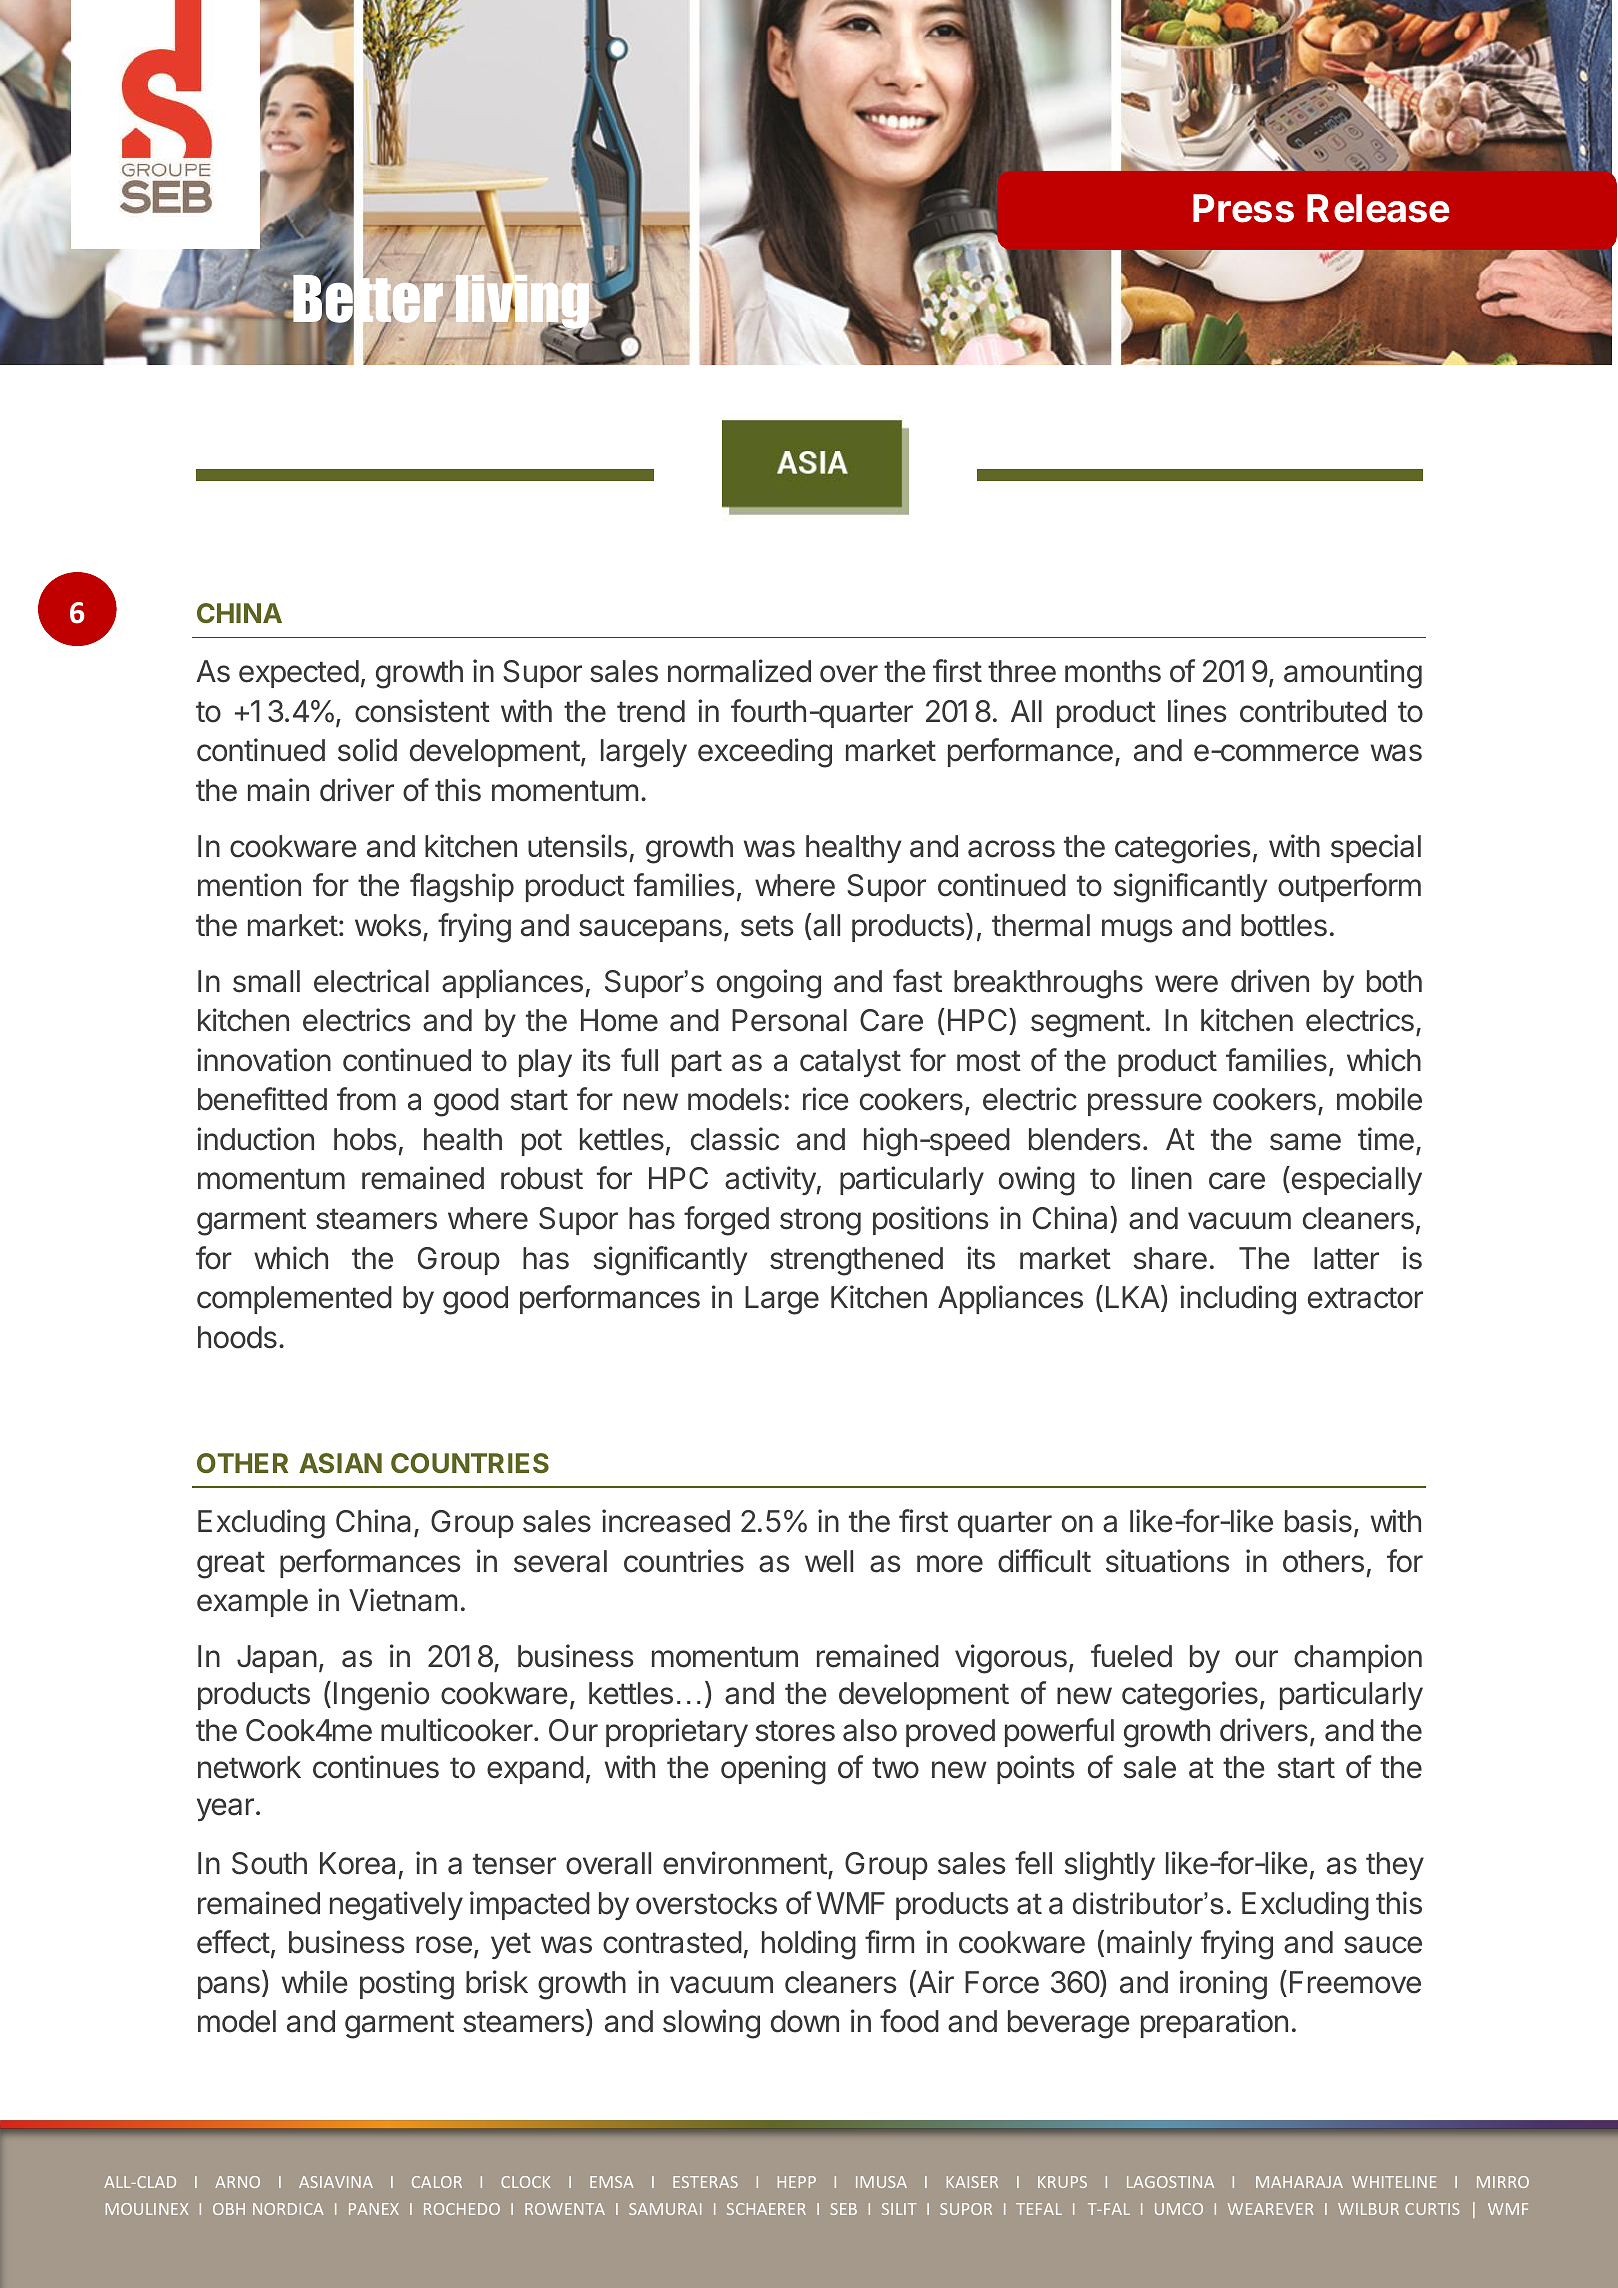 The image size is (1618, 2288). Describe the element at coordinates (1353, 674) in the screenshot. I see `amounting` at that location.
